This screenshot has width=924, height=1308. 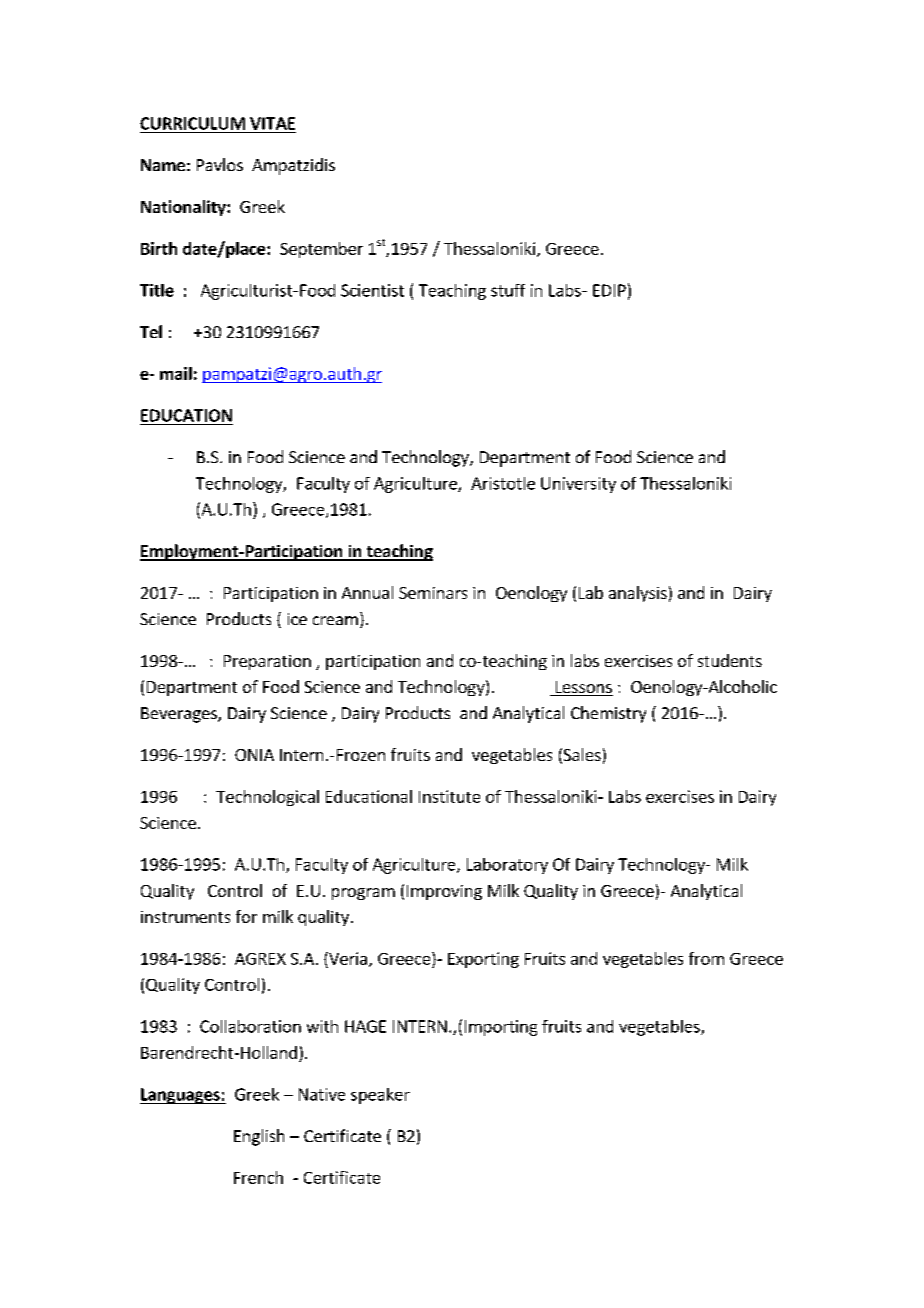 What do you see at coordinates (608, 714) in the screenshot?
I see `Chemistry` at bounding box center [608, 714].
